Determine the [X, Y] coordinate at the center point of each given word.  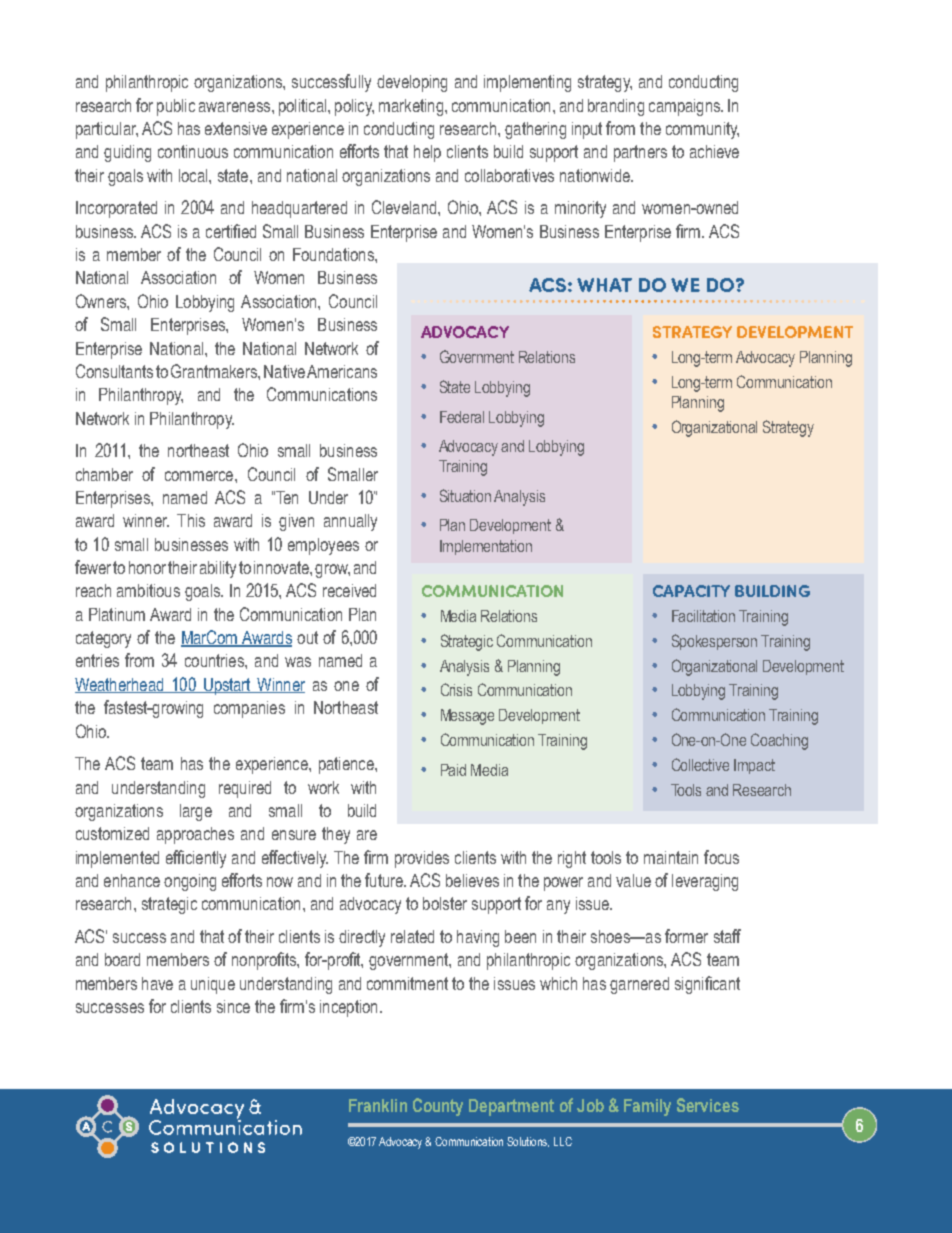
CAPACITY [691, 591]
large [196, 812]
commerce [200, 476]
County [438, 1107]
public [176, 107]
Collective [700, 764]
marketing [412, 107]
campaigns [686, 107]
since [233, 1006]
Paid [453, 770]
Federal [462, 417]
